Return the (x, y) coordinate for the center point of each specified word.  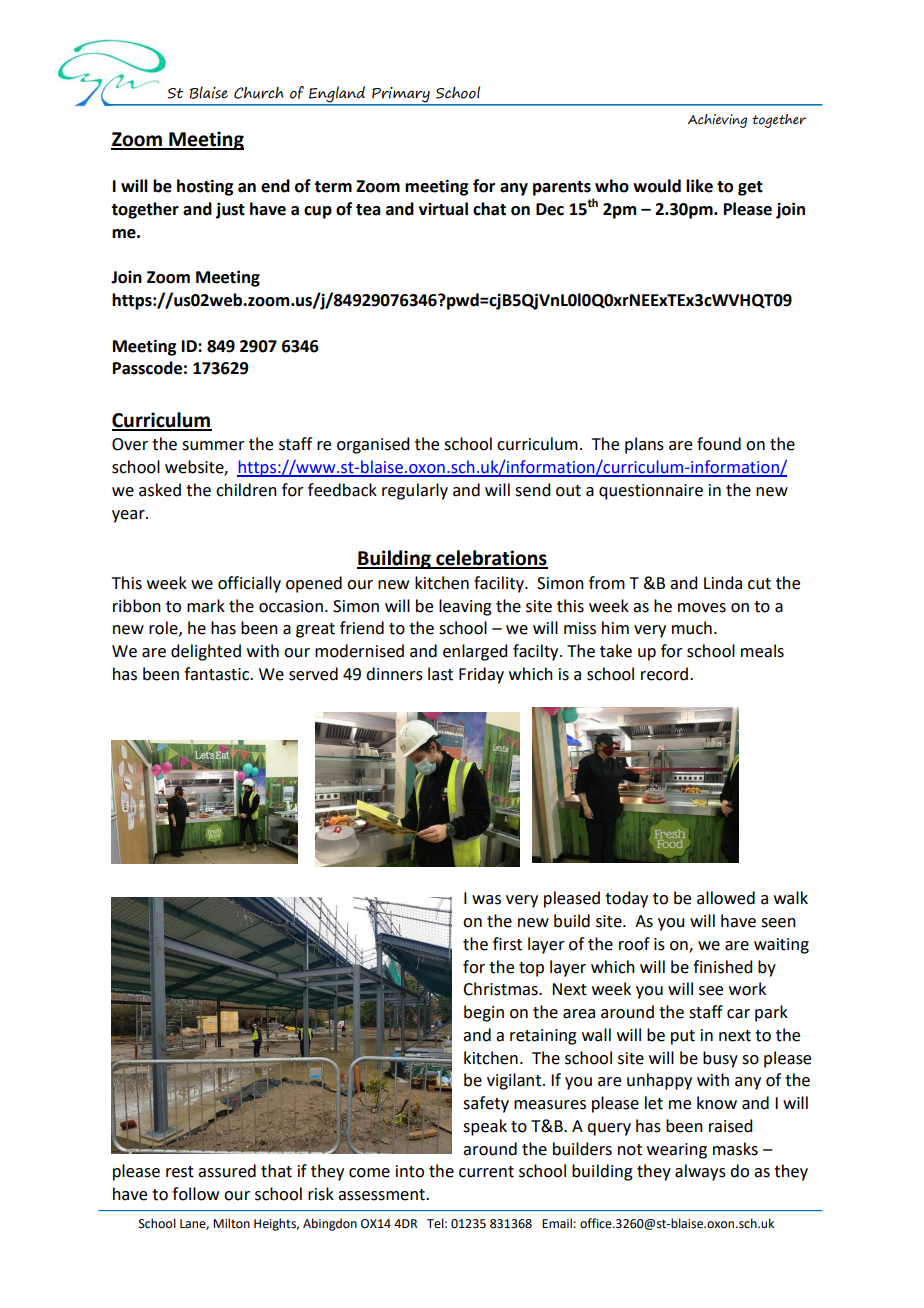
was (486, 900)
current (486, 1172)
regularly (415, 491)
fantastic (218, 674)
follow (195, 1194)
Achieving (718, 121)
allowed (726, 898)
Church (259, 93)
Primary (401, 94)
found (719, 444)
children (246, 490)
